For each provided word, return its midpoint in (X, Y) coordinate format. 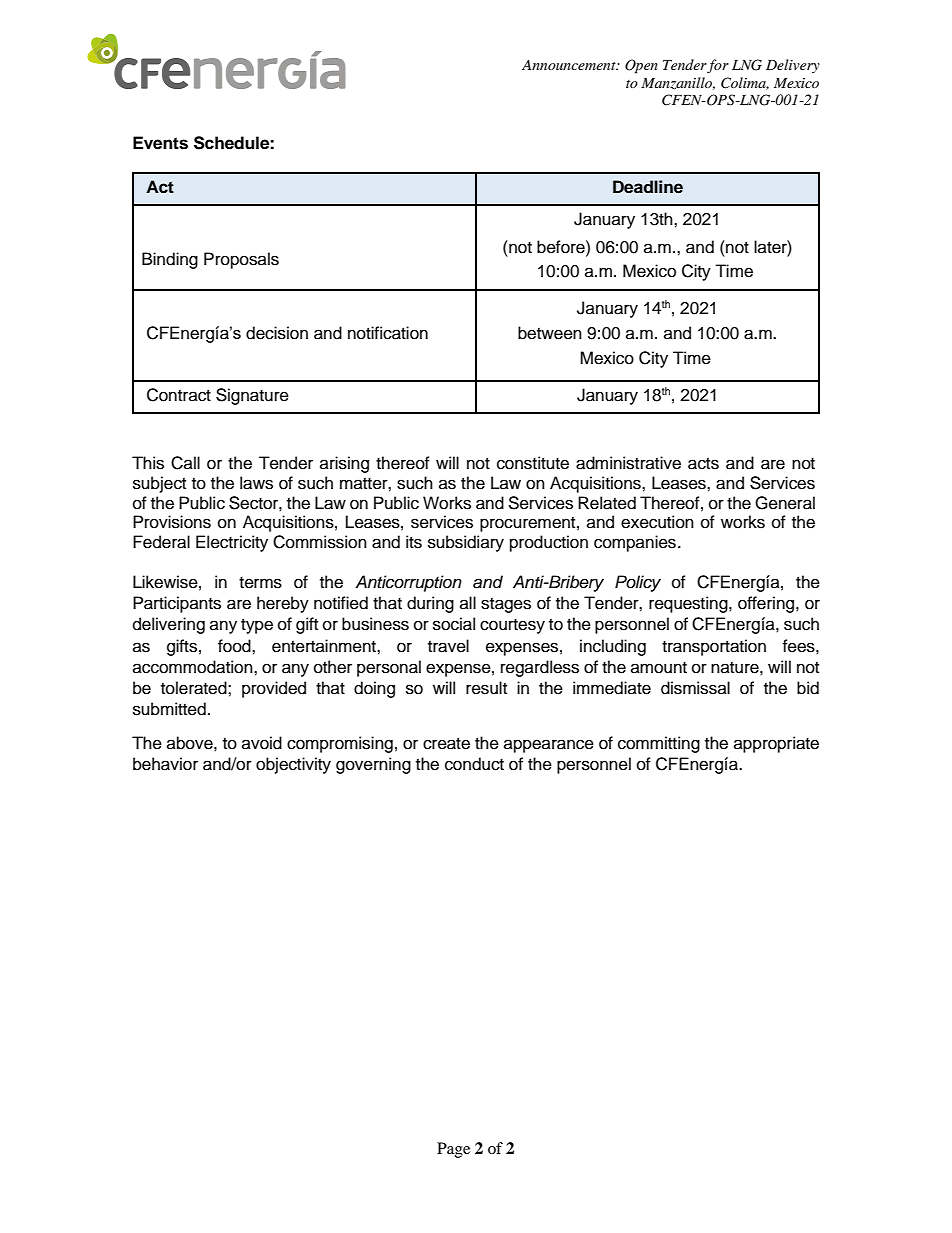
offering (767, 604)
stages (506, 605)
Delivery (793, 66)
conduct (474, 764)
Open (641, 66)
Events (160, 143)
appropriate (776, 744)
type (257, 626)
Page (453, 1150)
